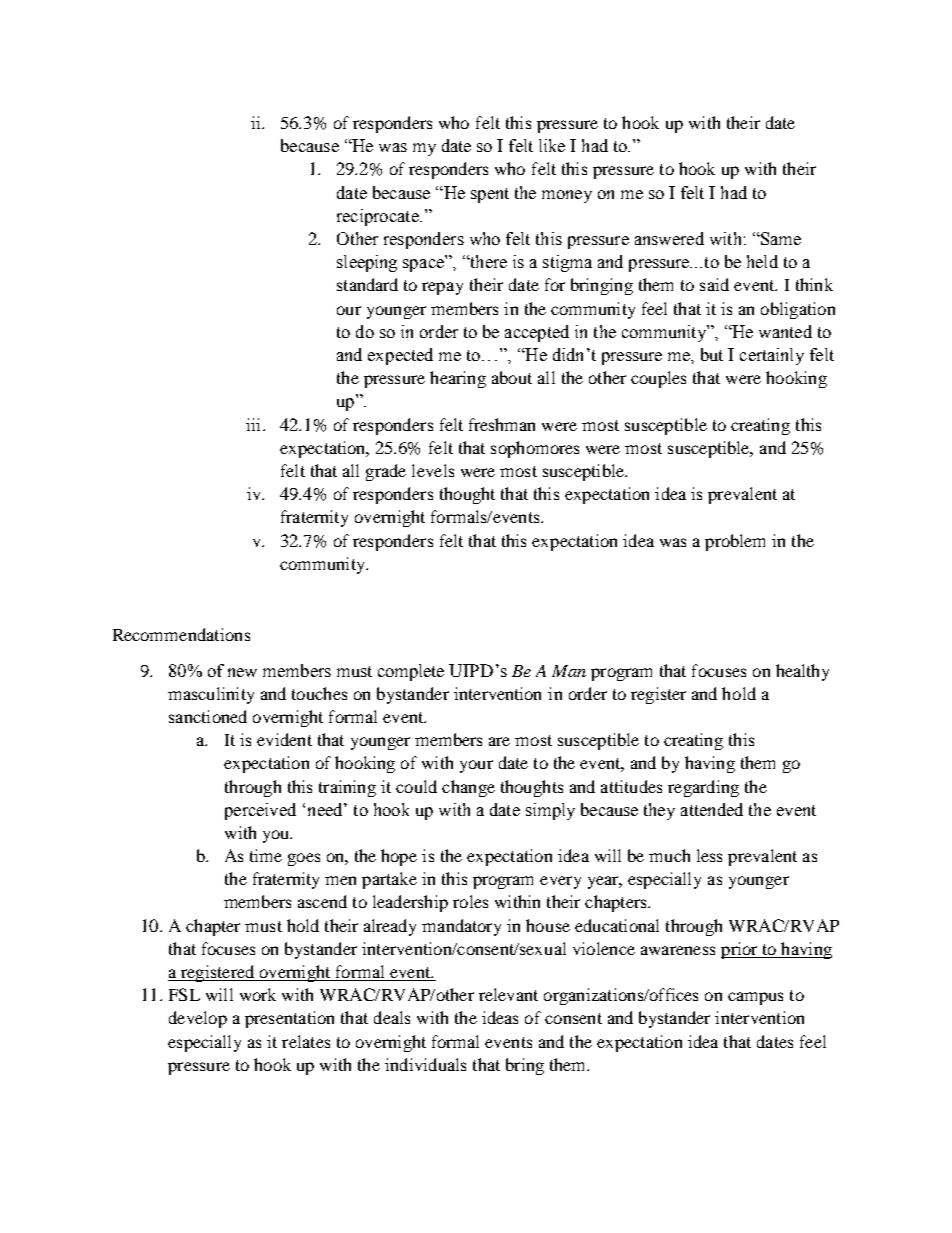  What do you see at coordinates (255, 424) in the screenshot?
I see `iii` at bounding box center [255, 424].
